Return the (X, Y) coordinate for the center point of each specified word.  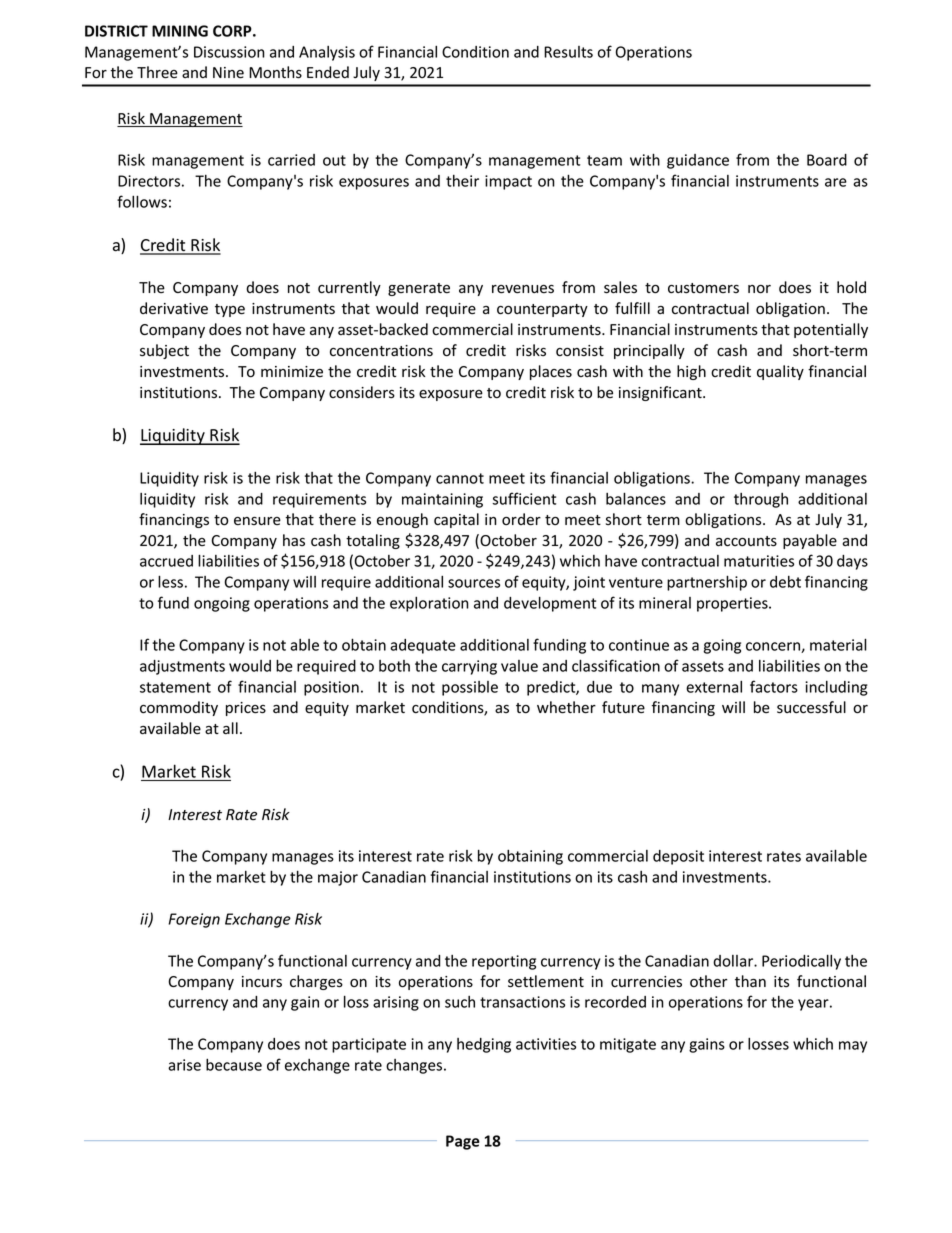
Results (568, 52)
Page (463, 1142)
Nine (228, 73)
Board (827, 160)
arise (184, 1065)
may (853, 1047)
